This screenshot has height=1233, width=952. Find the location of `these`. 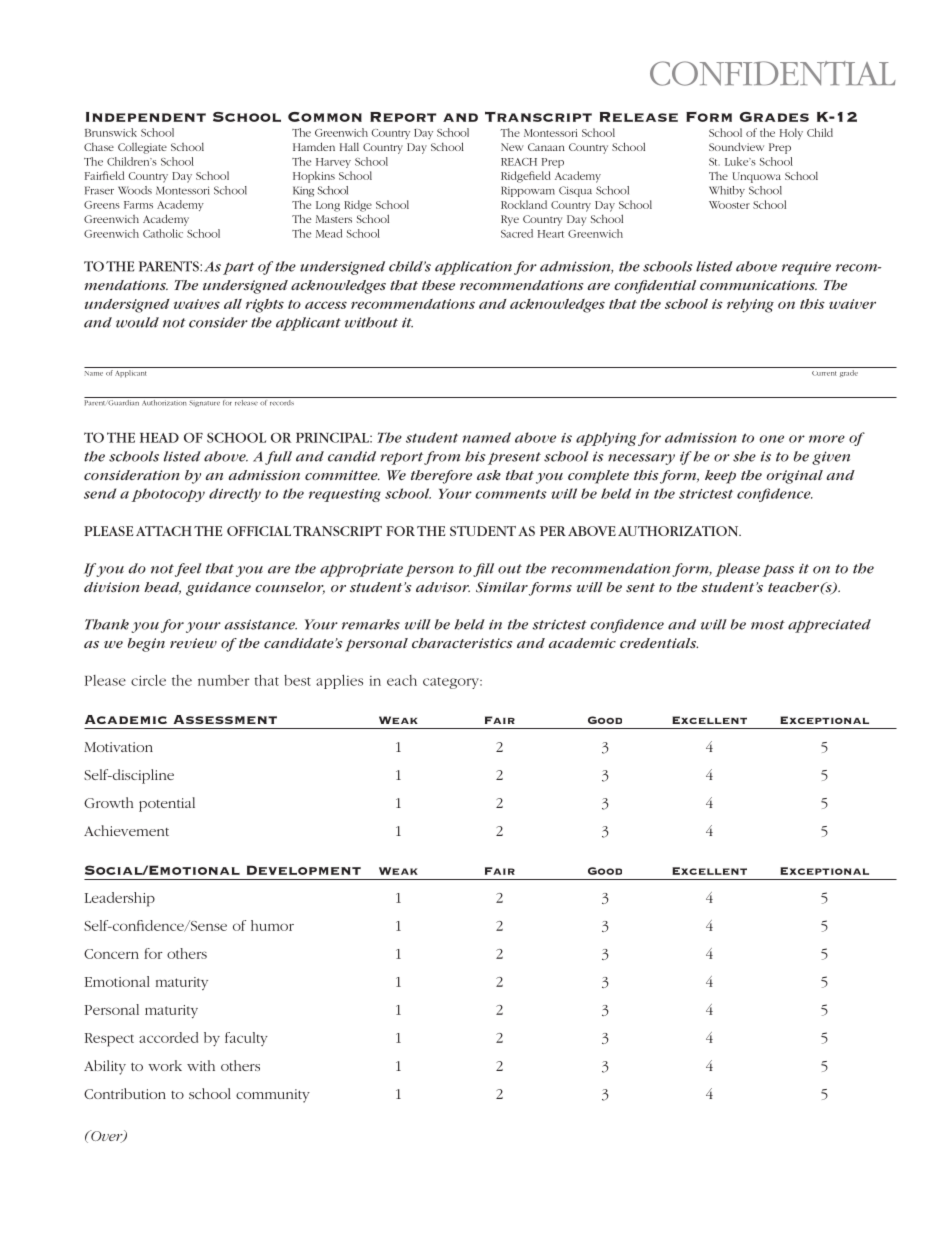

these is located at coordinates (438, 285).
